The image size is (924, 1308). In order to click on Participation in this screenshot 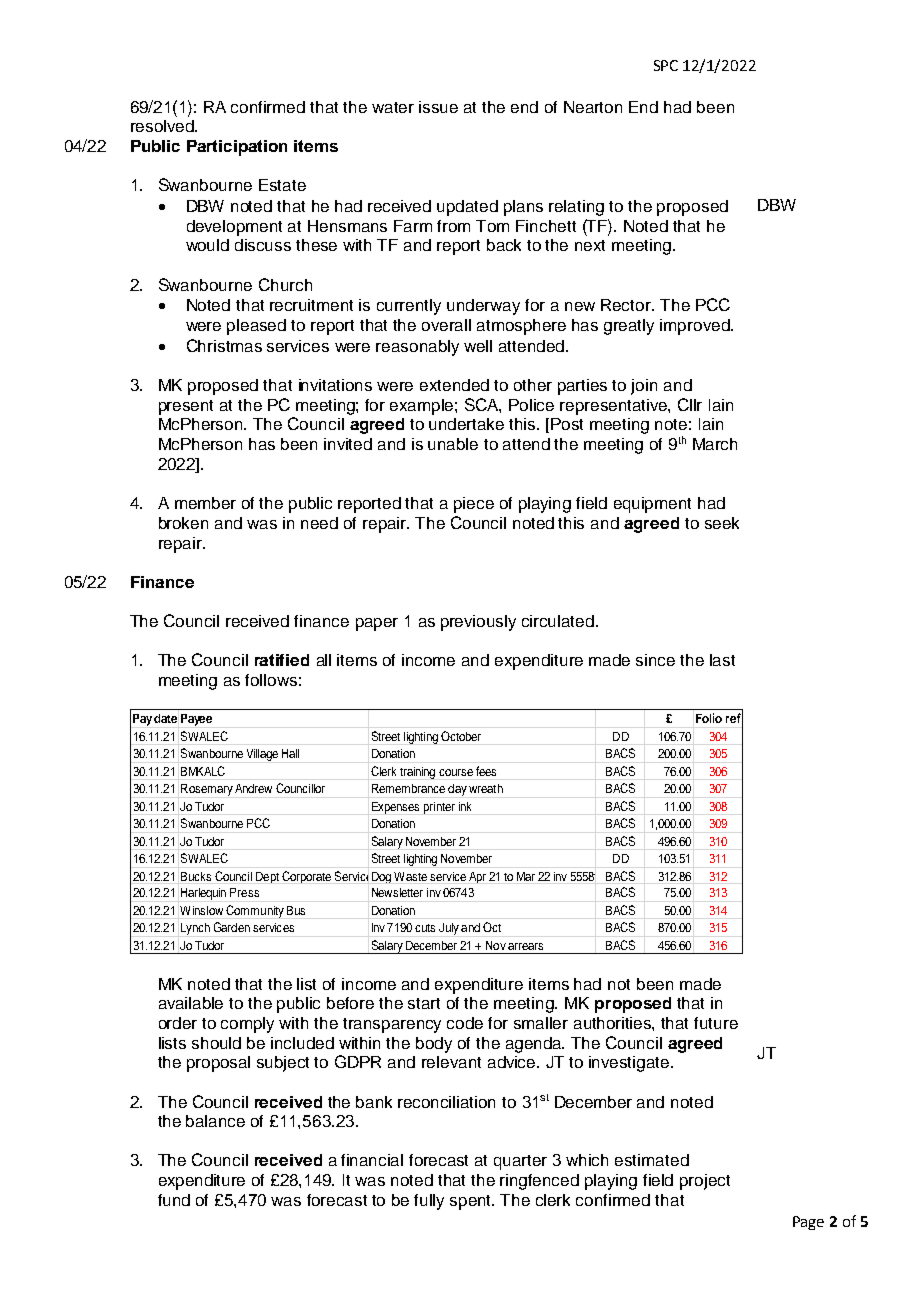, I will do `click(237, 148)`.
